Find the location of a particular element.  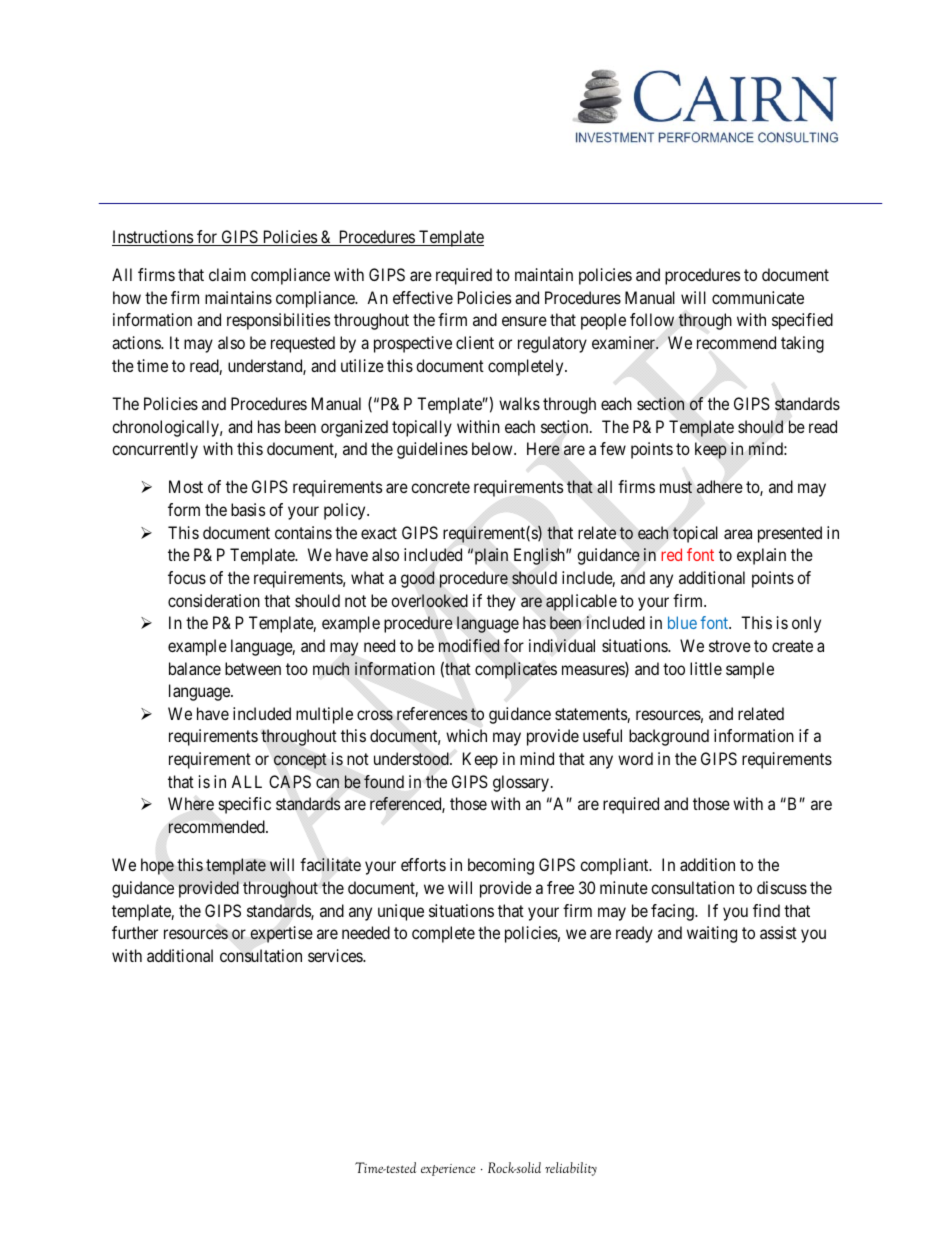

focus is located at coordinates (187, 577).
